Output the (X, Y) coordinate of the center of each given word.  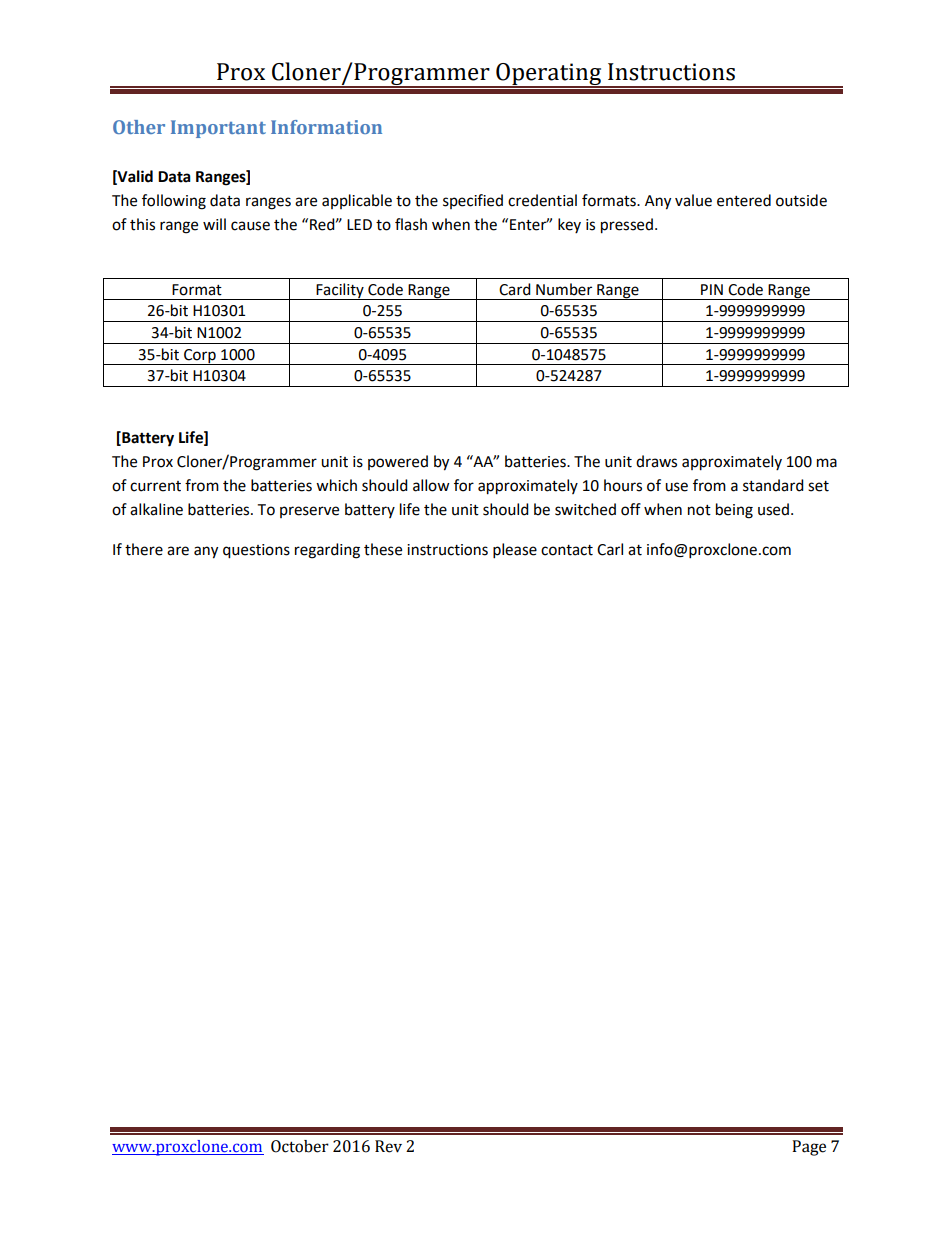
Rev (388, 1146)
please (515, 551)
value (693, 200)
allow (431, 485)
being (734, 511)
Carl (610, 549)
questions (256, 551)
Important (218, 129)
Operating (549, 75)
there (144, 549)
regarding (327, 551)
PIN (712, 289)
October (300, 1146)
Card (515, 289)
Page (809, 1148)
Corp (200, 357)
